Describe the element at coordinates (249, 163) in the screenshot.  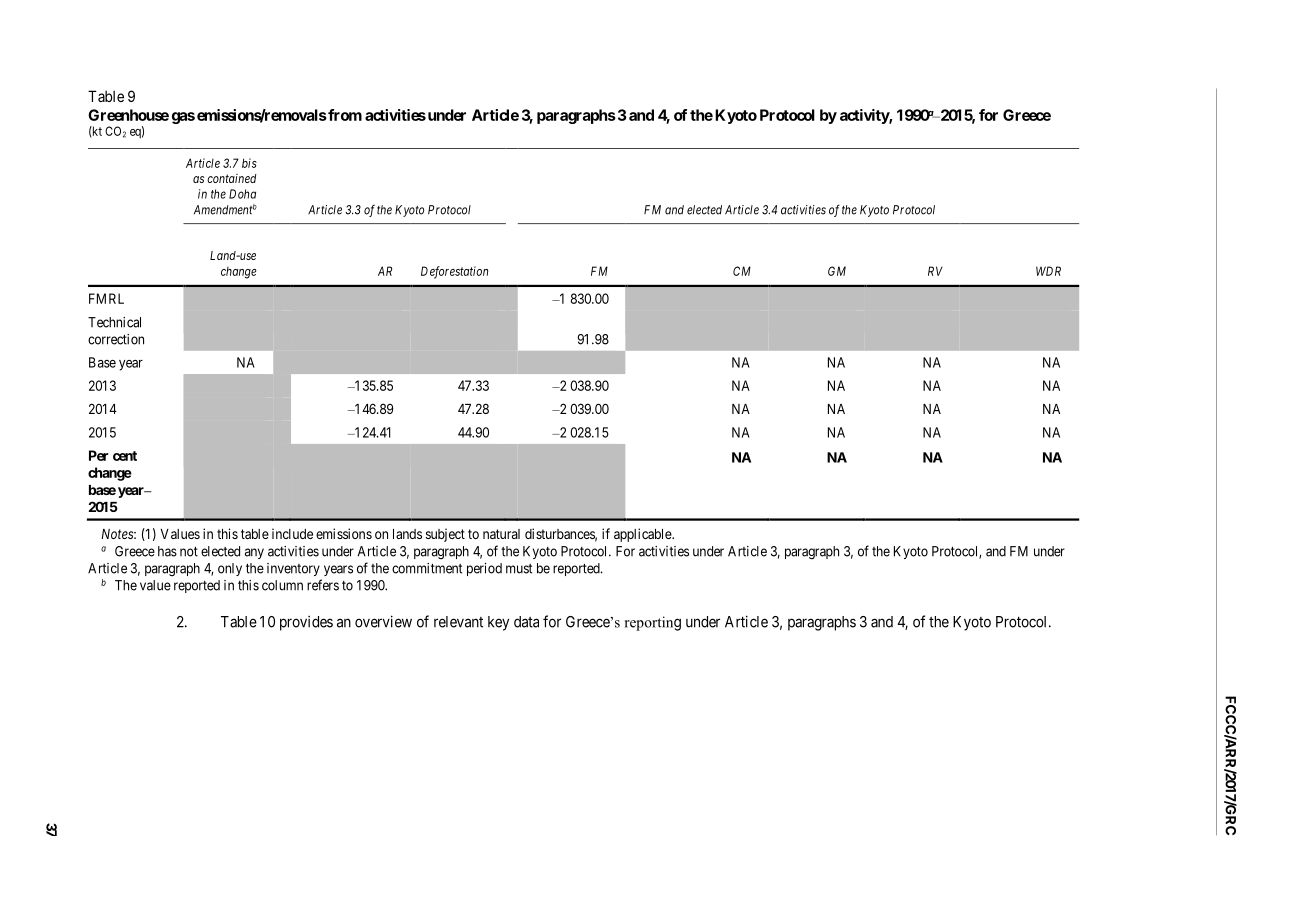
I see `bis` at that location.
